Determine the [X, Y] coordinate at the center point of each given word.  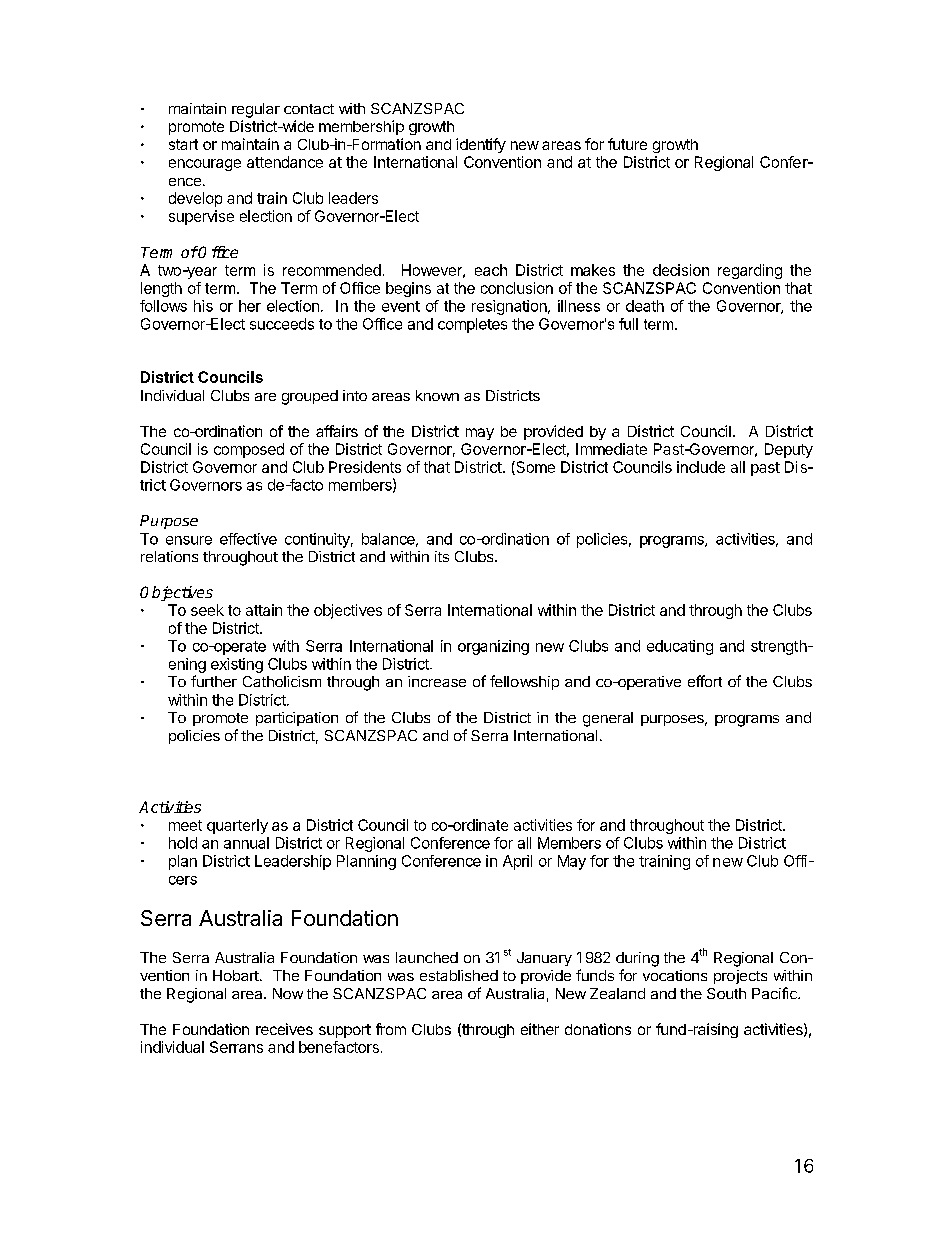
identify [481, 145]
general [608, 719]
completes [472, 325]
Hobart [237, 975]
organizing [493, 647]
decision [681, 270]
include [701, 467]
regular [256, 110]
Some [534, 468]
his [203, 306]
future [627, 144]
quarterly [237, 826]
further [214, 681]
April [517, 862]
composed [249, 450]
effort [705, 681]
